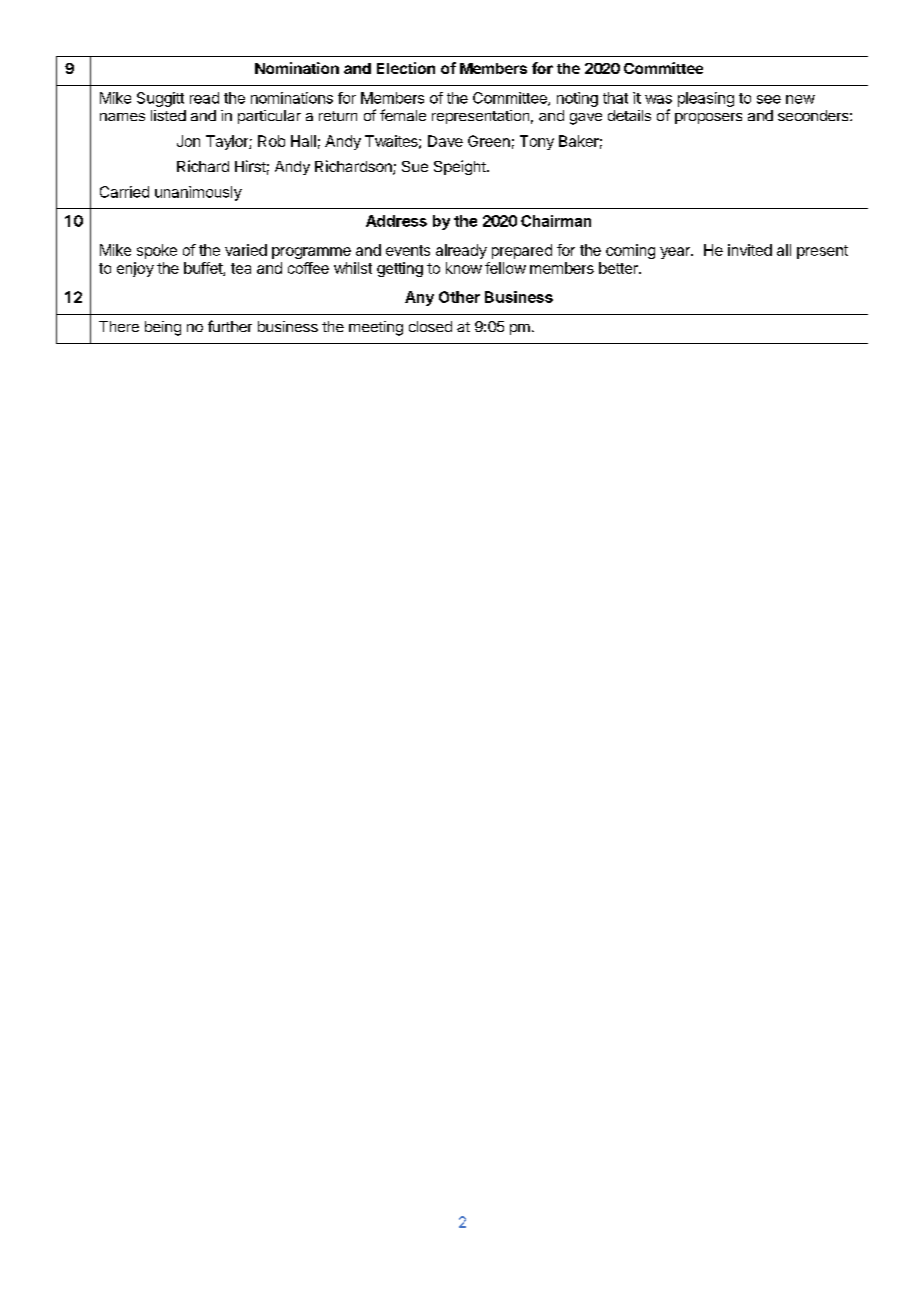 The height and width of the screenshot is (1309, 924). Describe the element at coordinates (750, 250) in the screenshot. I see `invited` at that location.
